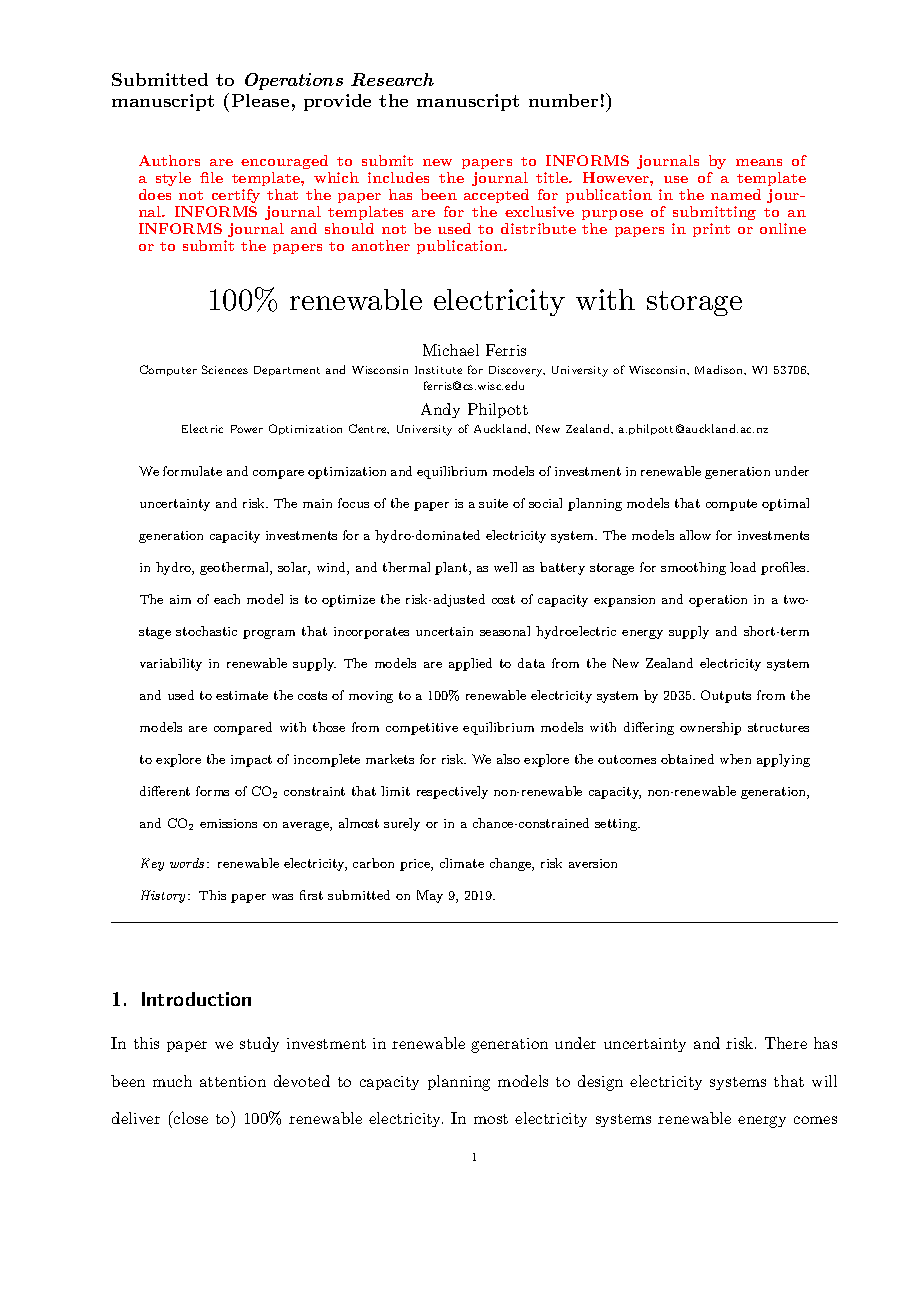 The height and width of the screenshot is (1308, 924). I want to click on impact, so click(251, 761).
